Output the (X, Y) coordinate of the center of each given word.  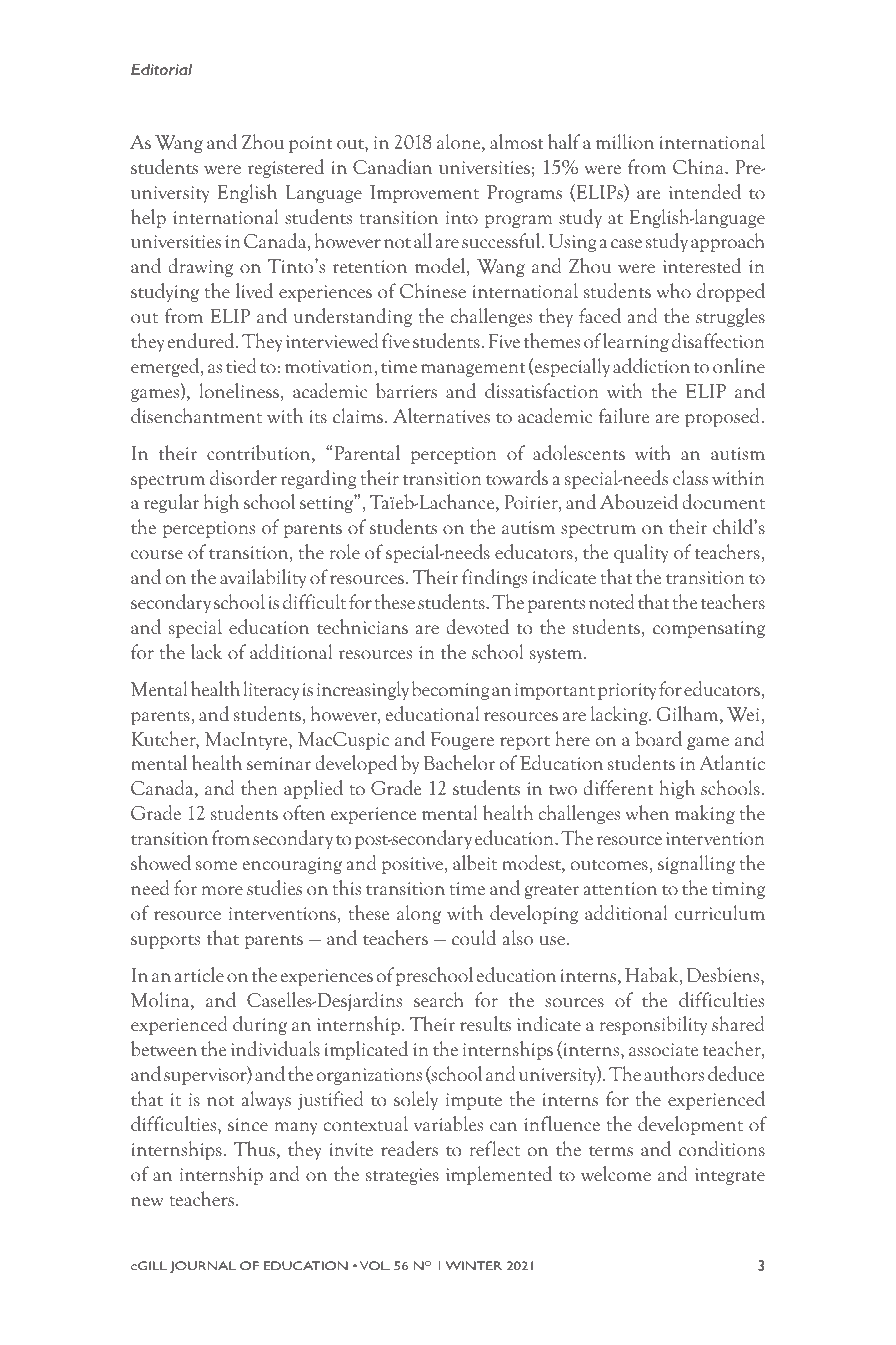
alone (460, 143)
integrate (730, 1176)
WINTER (474, 1265)
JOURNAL (203, 1267)
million (625, 142)
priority (627, 691)
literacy (271, 690)
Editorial (161, 69)
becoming (450, 690)
